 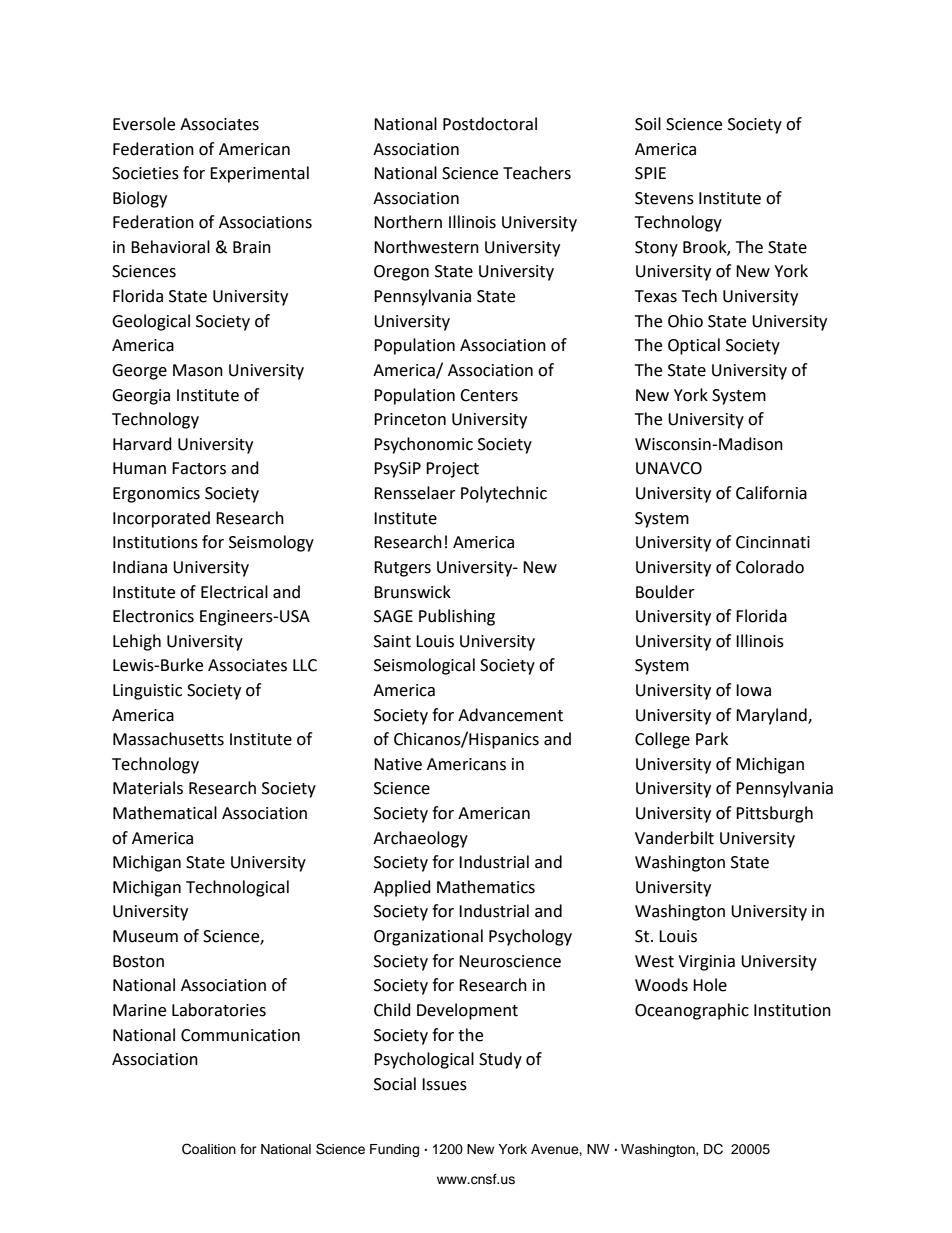 I want to click on California, so click(x=771, y=493).
